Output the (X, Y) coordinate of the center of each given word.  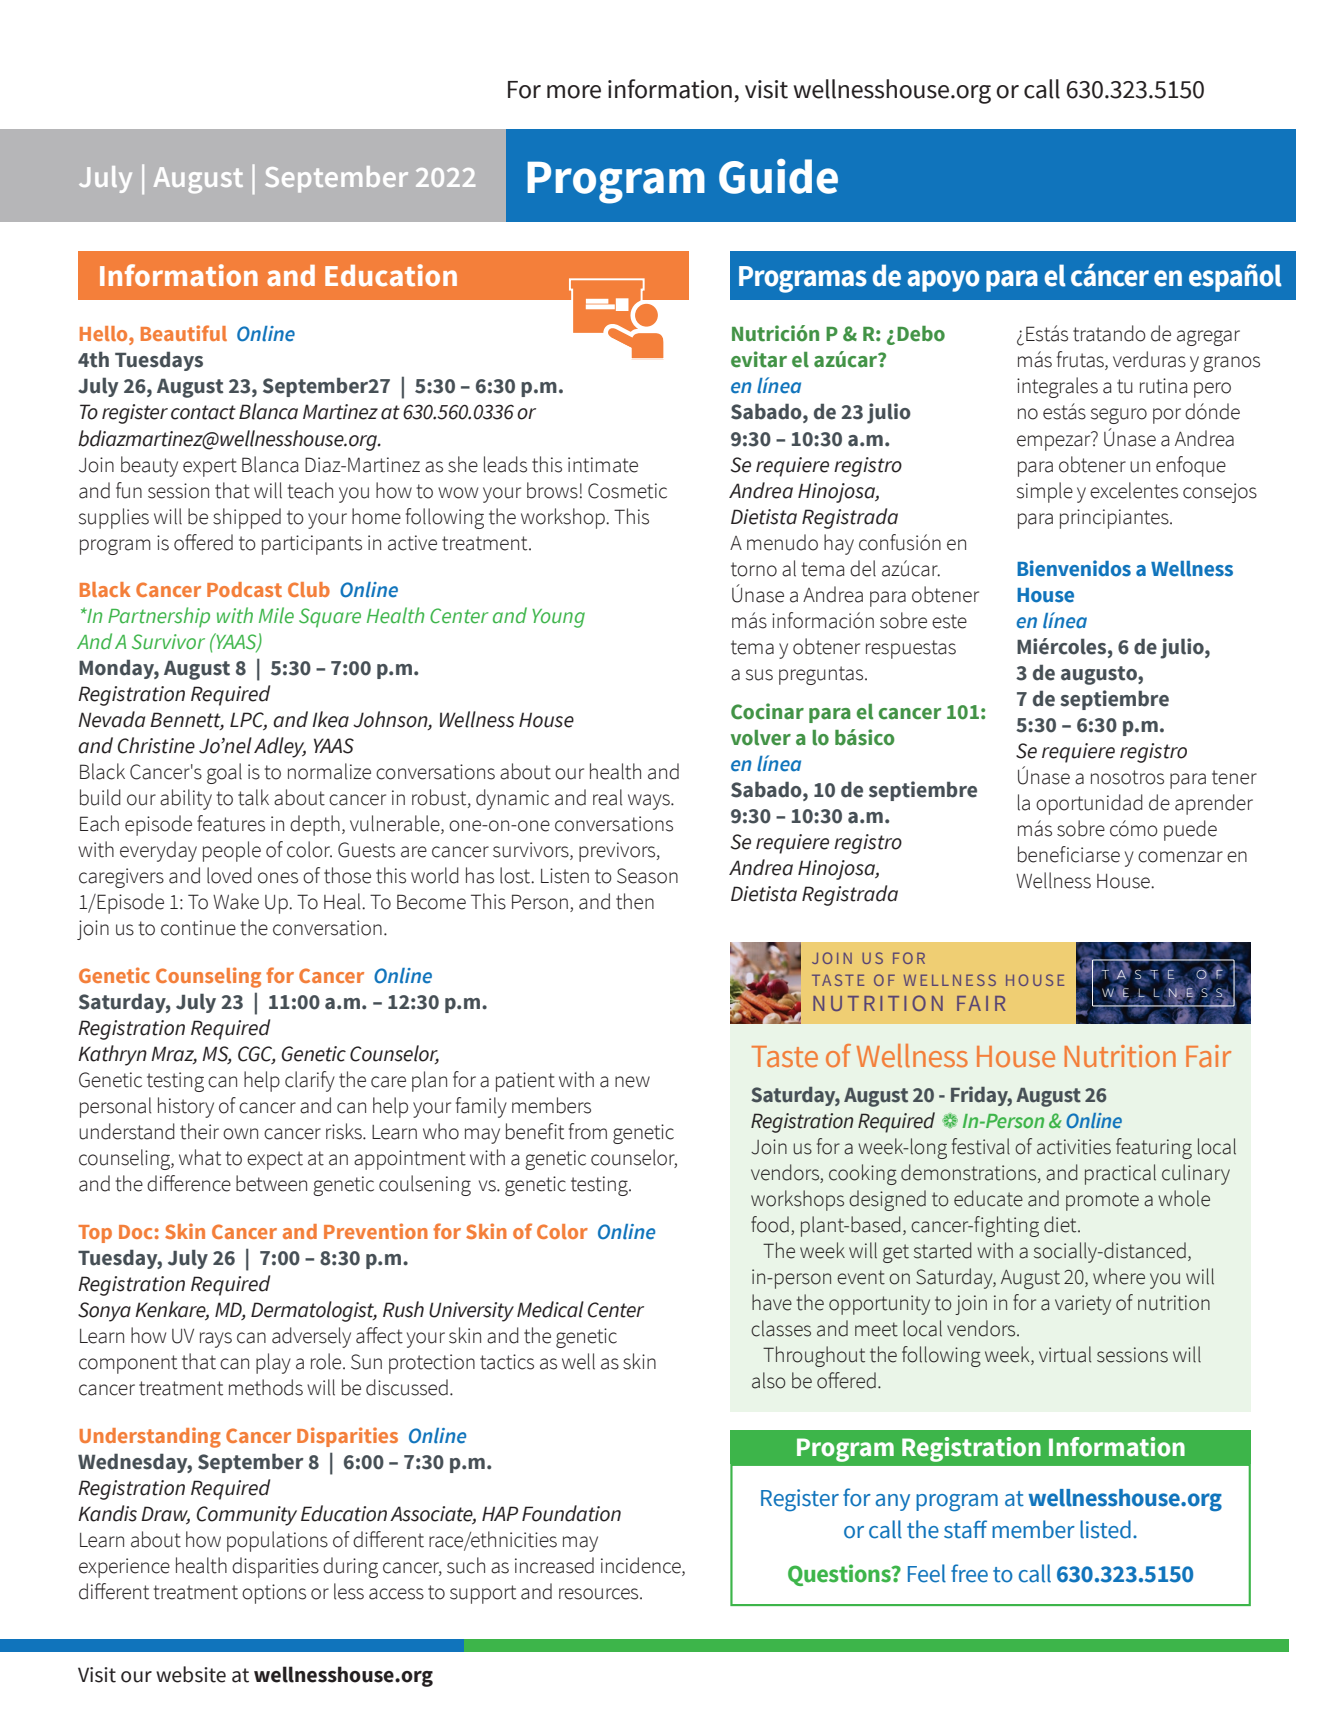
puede (1190, 830)
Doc (135, 1232)
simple (1045, 492)
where (1119, 1276)
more (574, 92)
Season (647, 876)
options (274, 1594)
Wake (236, 901)
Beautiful (184, 333)
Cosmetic (627, 491)
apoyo (943, 281)
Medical (550, 1309)
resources (600, 1594)
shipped (247, 518)
